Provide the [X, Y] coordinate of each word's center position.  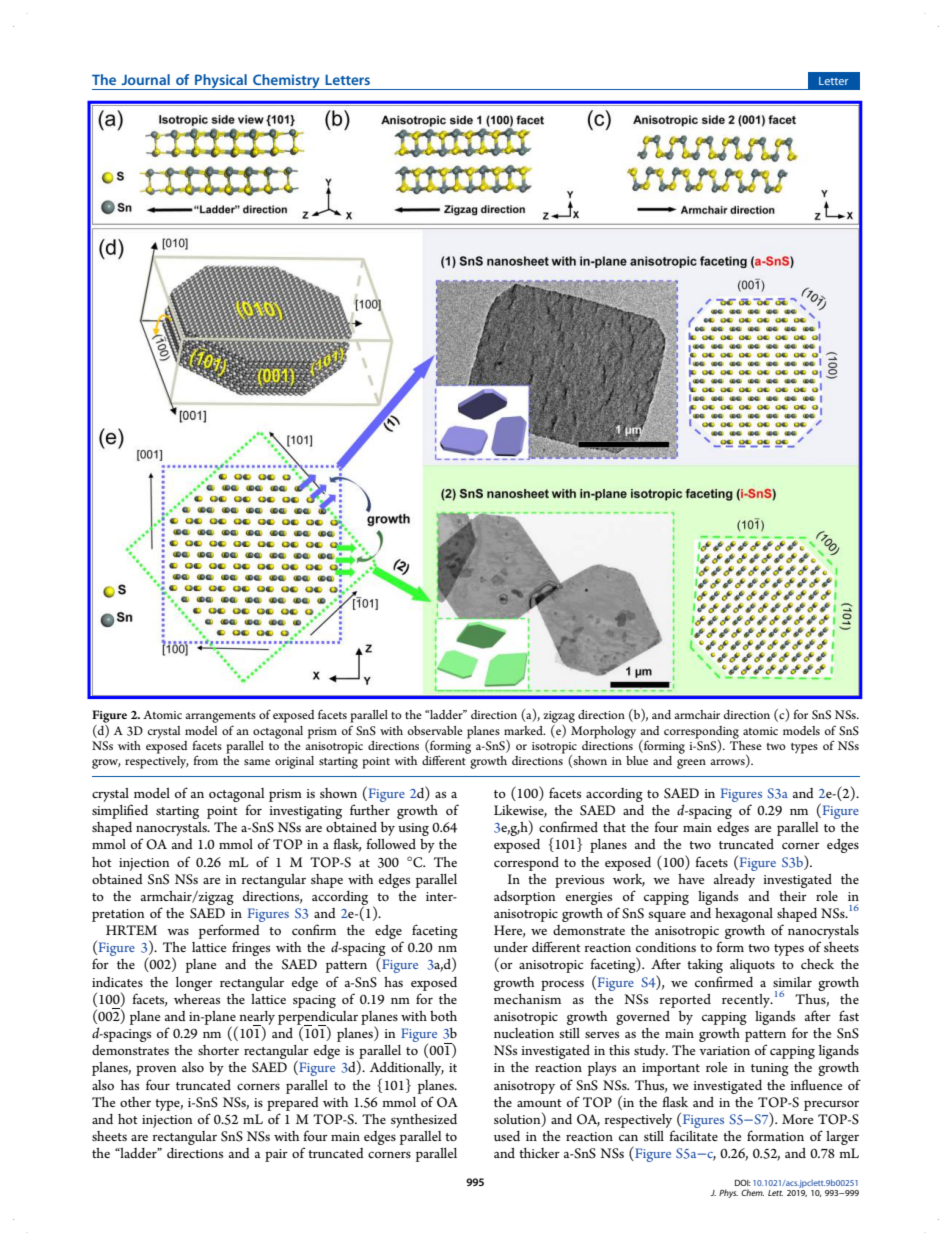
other [135, 1102]
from [205, 760]
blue [637, 760]
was [178, 931]
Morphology [603, 732]
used [507, 1136]
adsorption [525, 898]
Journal [145, 79]
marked [524, 730]
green [691, 764]
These [746, 744]
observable [435, 730]
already [734, 881]
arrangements [220, 719]
